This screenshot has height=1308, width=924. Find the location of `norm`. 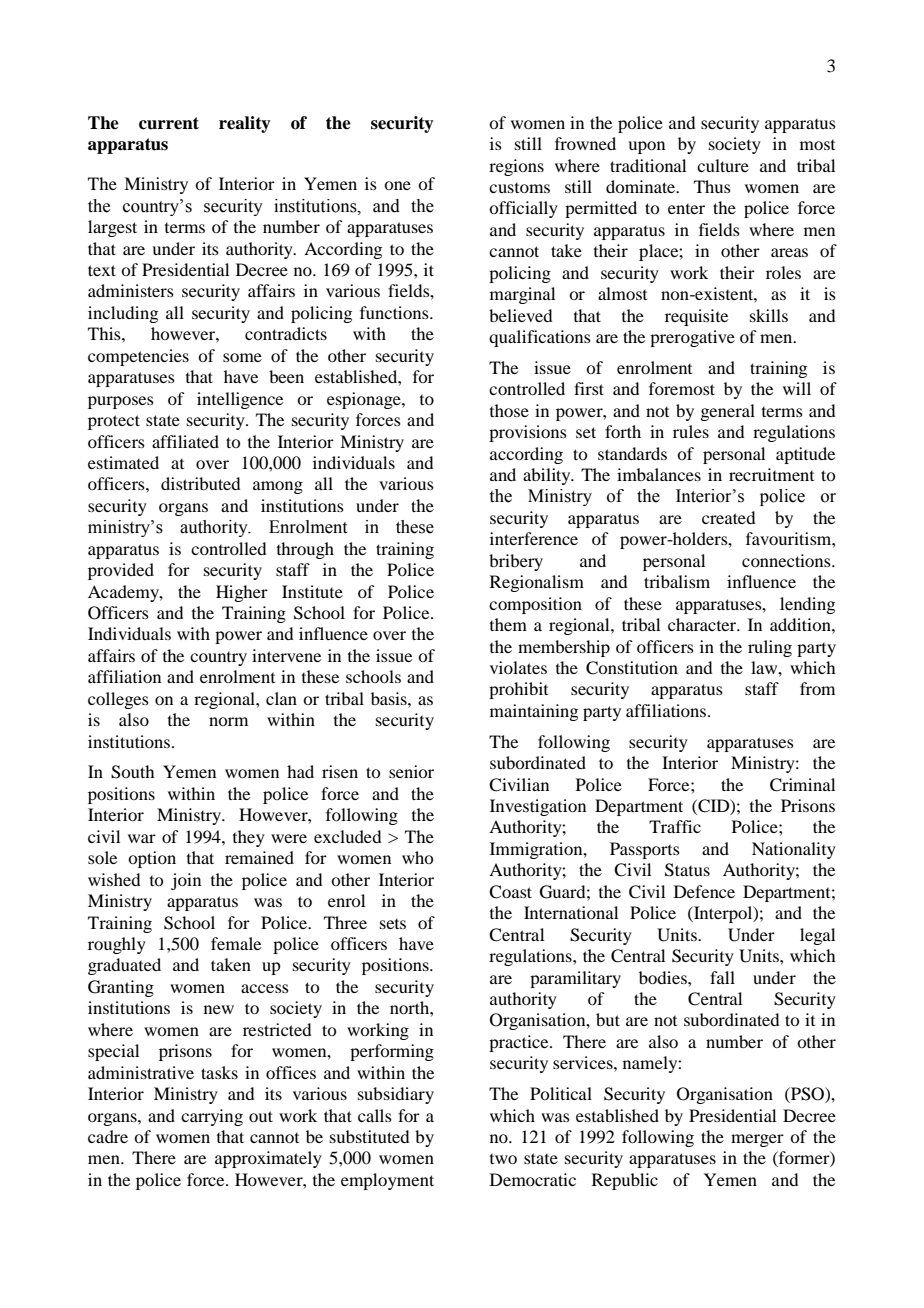

norm is located at coordinates (228, 721).
